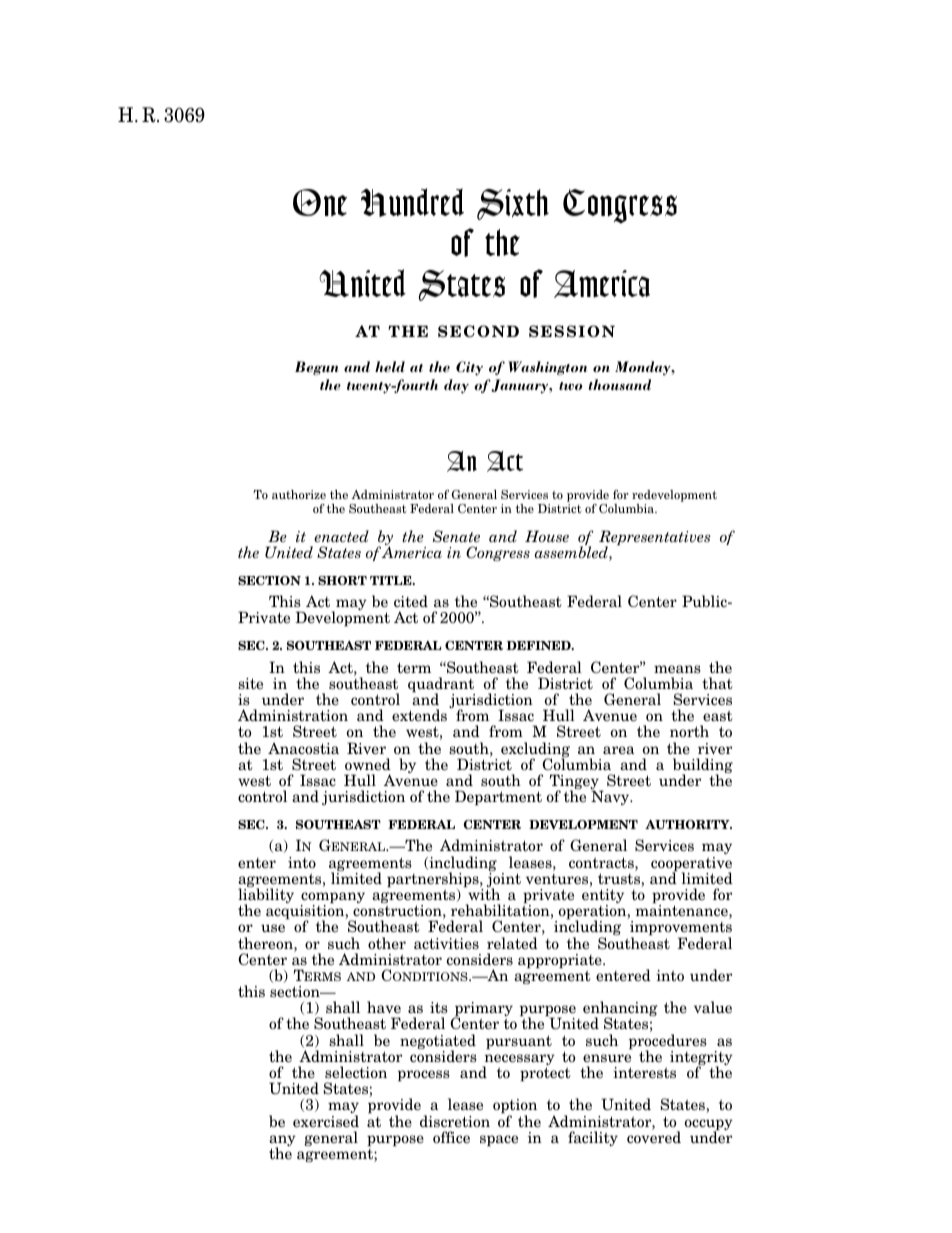  What do you see at coordinates (455, 1121) in the page?
I see `discretion` at bounding box center [455, 1121].
